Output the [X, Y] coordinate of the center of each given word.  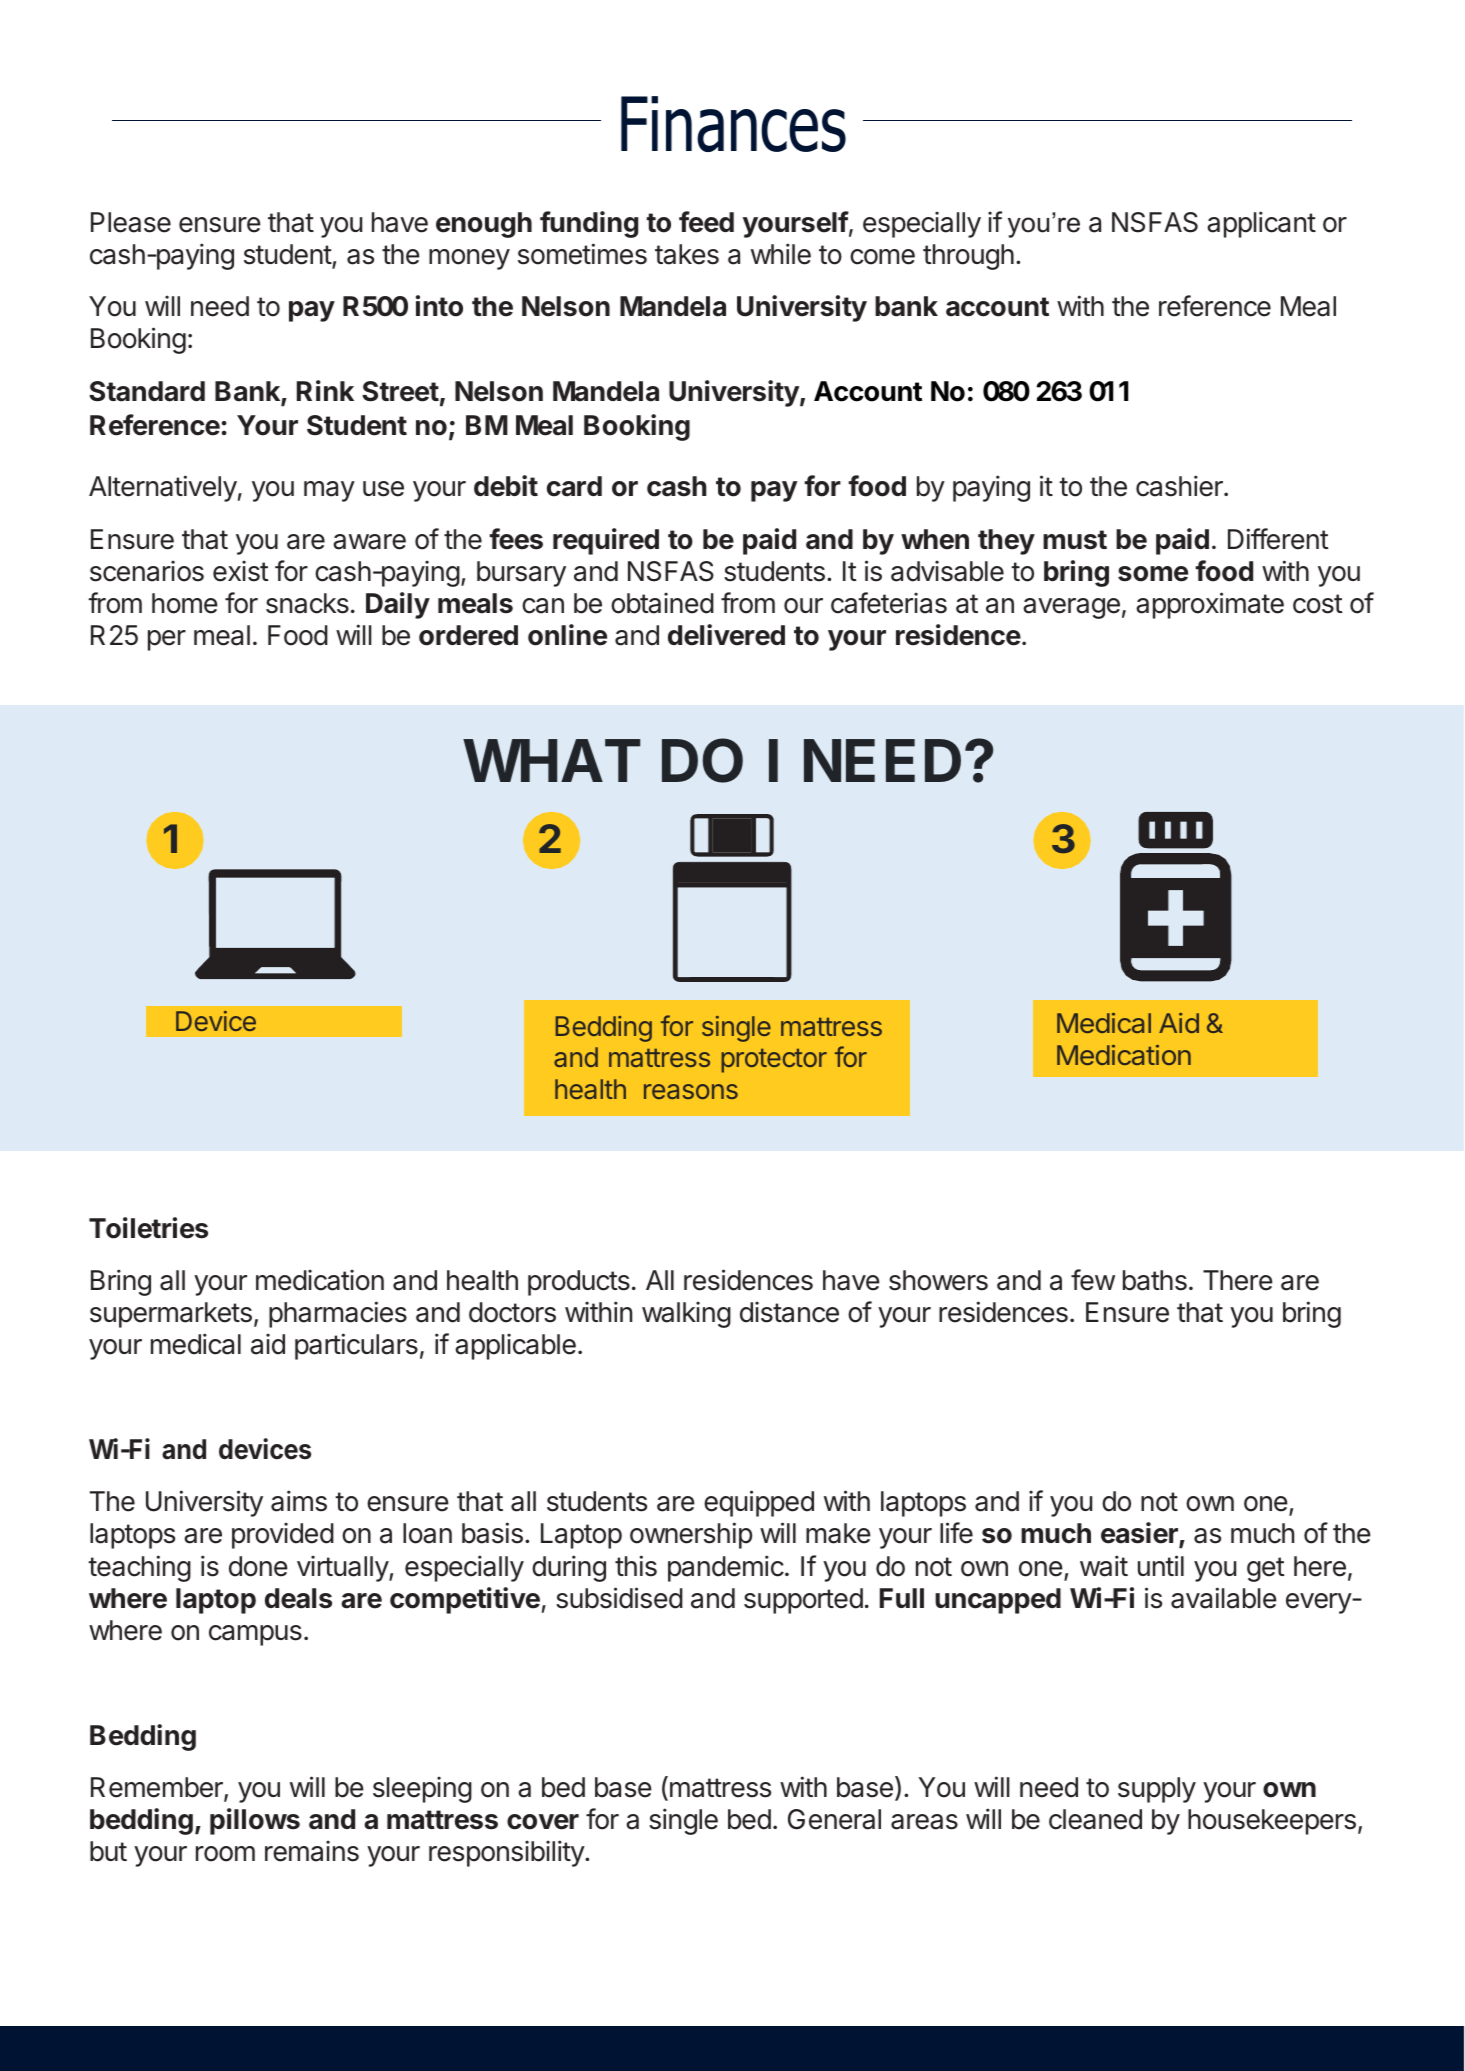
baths [1155, 1280]
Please [131, 222]
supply [1157, 1790]
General [834, 1819]
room [225, 1854]
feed [706, 222]
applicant [1261, 224]
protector [774, 1061]
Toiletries [148, 1228]
